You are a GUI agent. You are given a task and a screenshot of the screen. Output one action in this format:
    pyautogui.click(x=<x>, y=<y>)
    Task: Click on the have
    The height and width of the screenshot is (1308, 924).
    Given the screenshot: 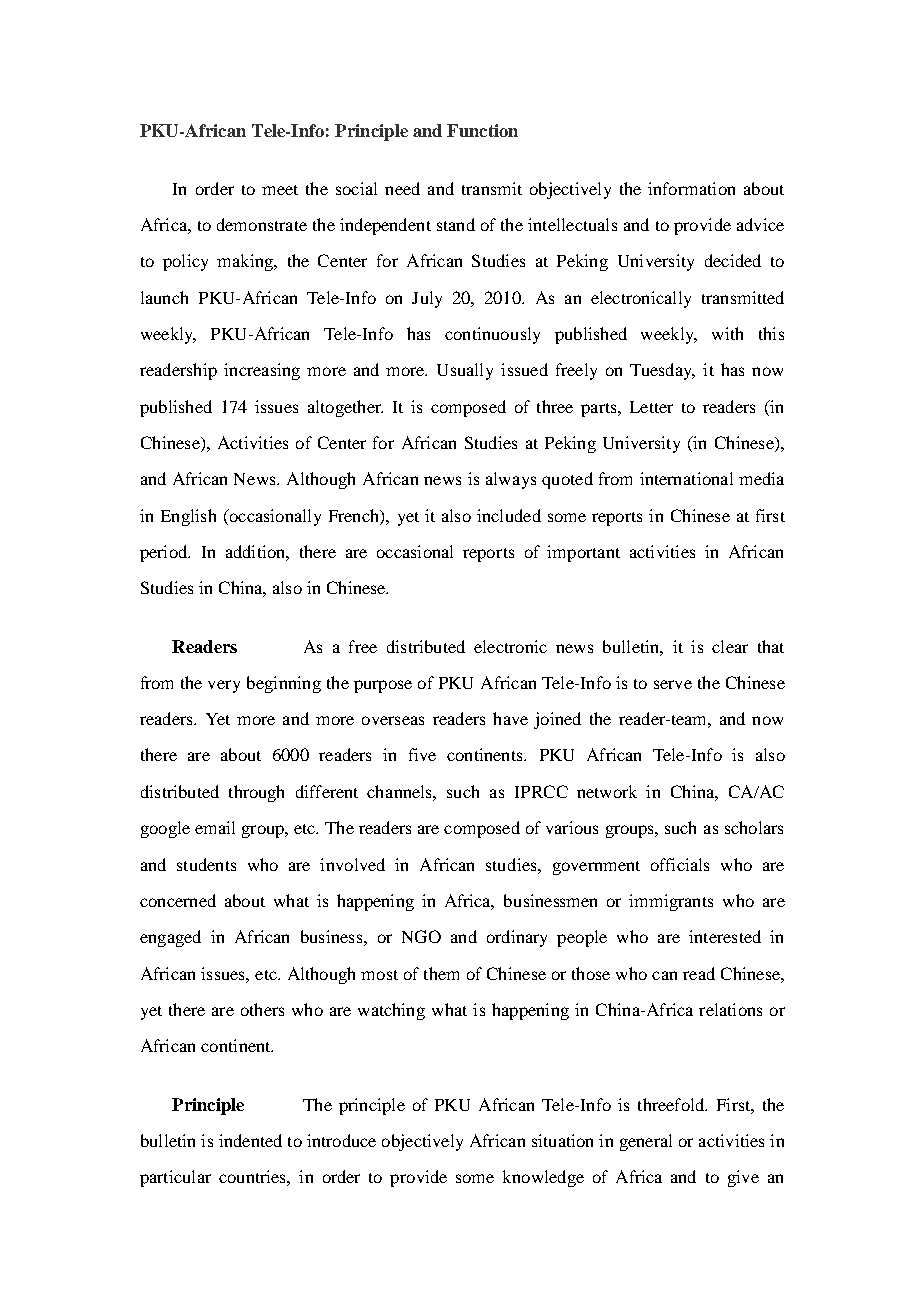 What is the action you would take?
    pyautogui.click(x=510, y=718)
